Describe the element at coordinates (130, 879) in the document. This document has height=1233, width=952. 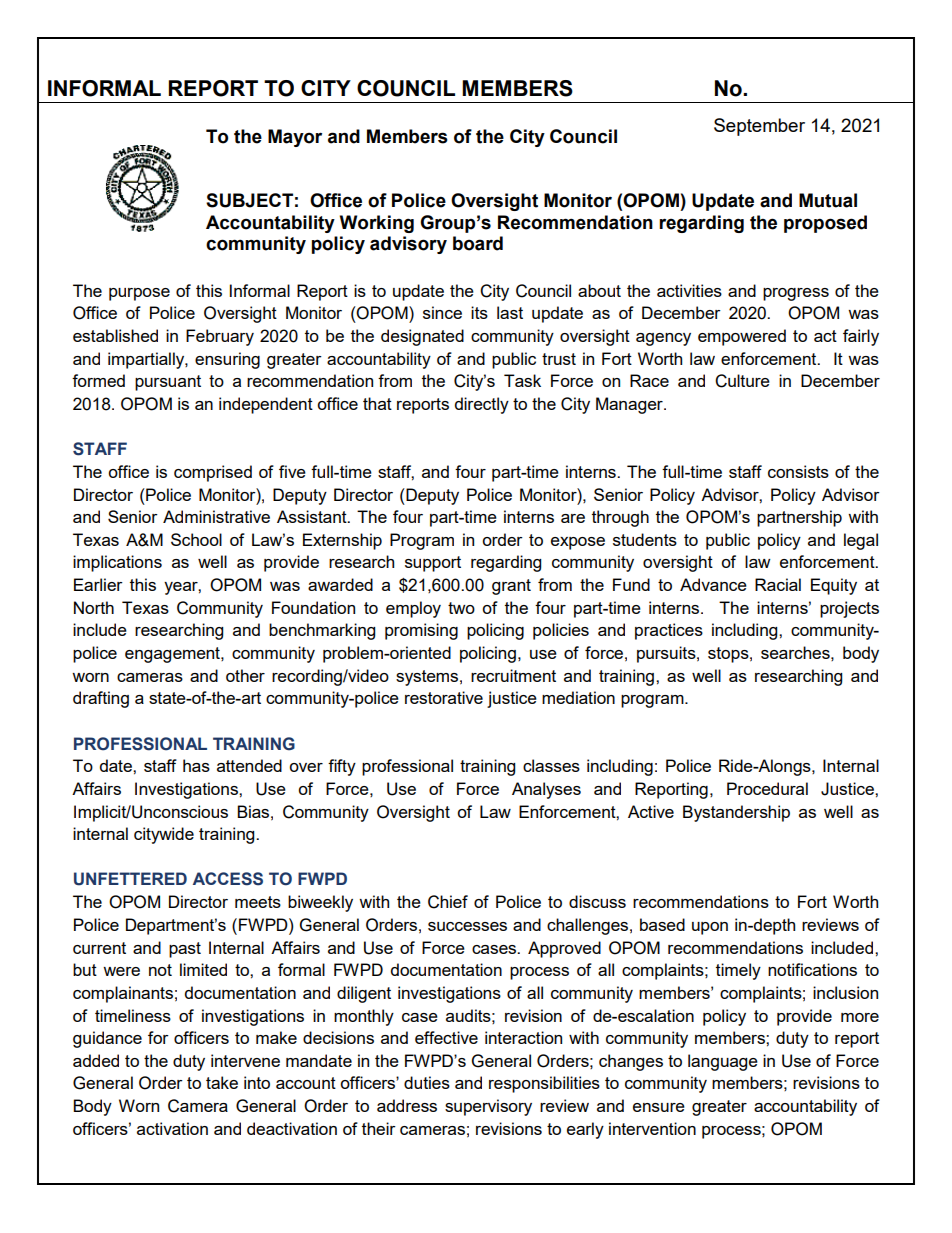
I see `UNFETTERED` at that location.
